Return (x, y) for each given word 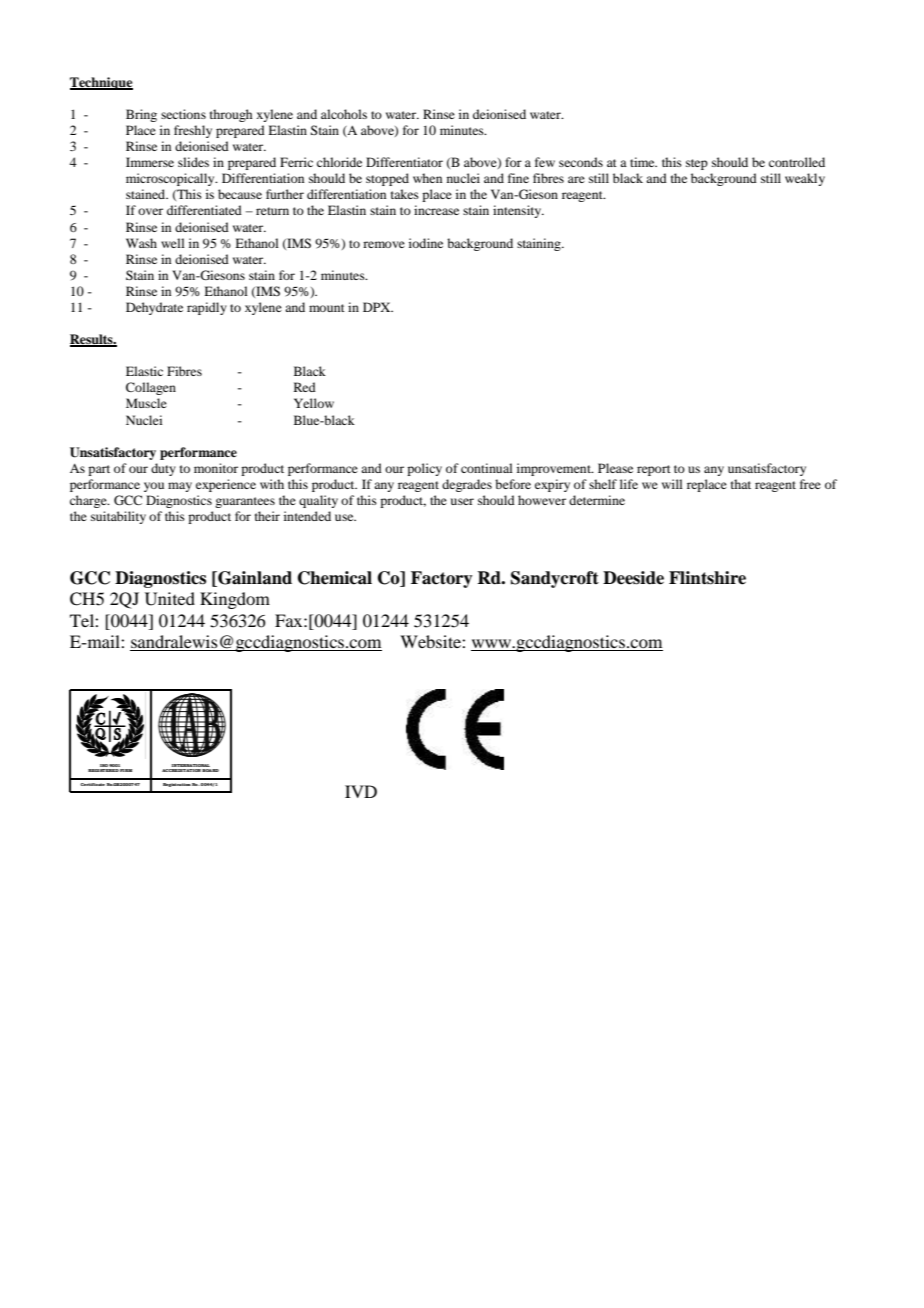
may (180, 487)
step (697, 164)
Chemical (335, 578)
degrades (467, 485)
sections (183, 114)
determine (597, 500)
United (170, 599)
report (654, 470)
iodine (426, 243)
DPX (378, 307)
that (741, 484)
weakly (805, 179)
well (173, 243)
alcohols (344, 114)
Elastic (144, 371)
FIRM (126, 770)
